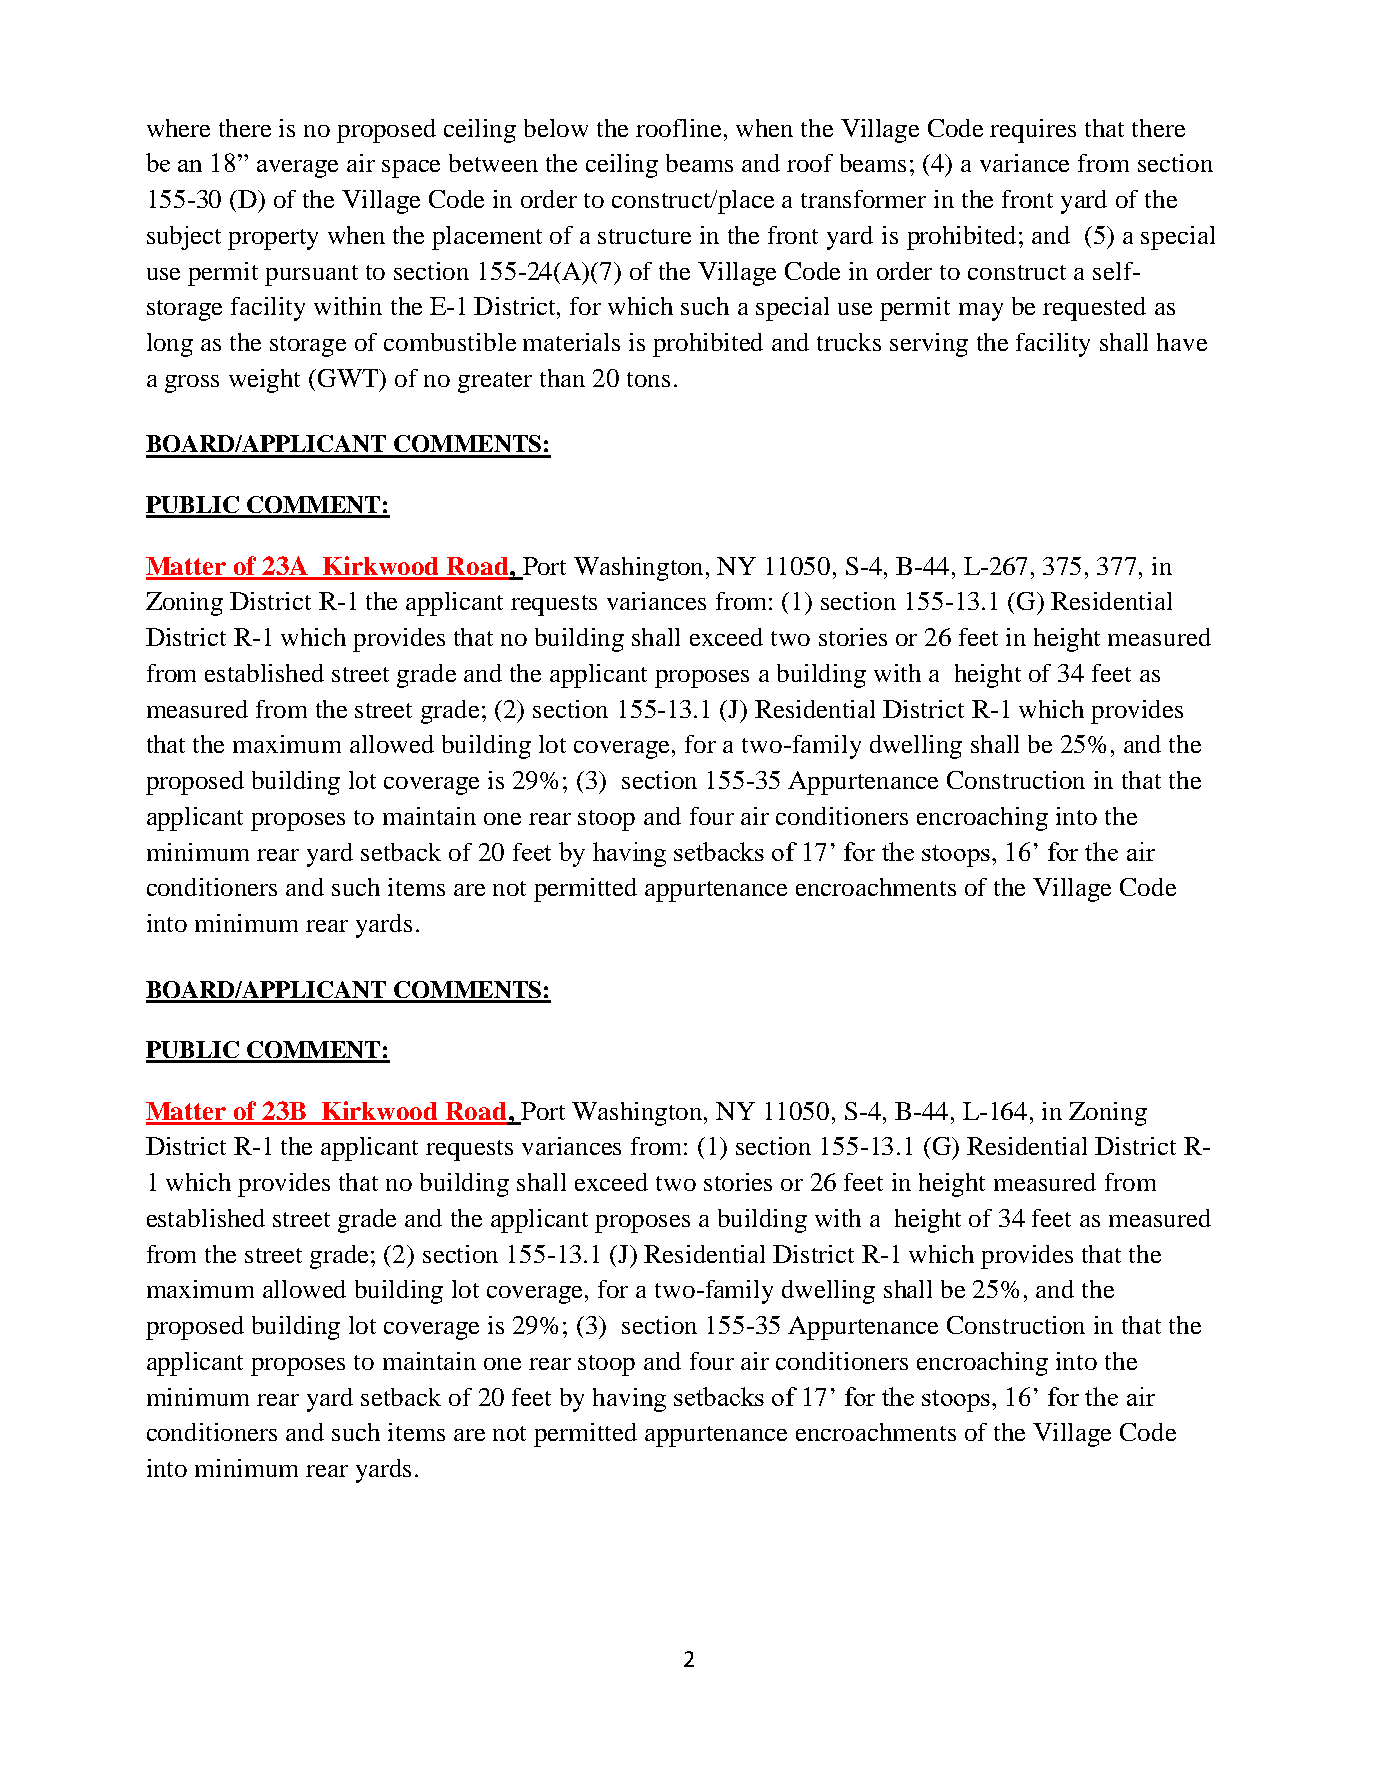 This screenshot has height=1785, width=1379. I want to click on where, so click(178, 128).
